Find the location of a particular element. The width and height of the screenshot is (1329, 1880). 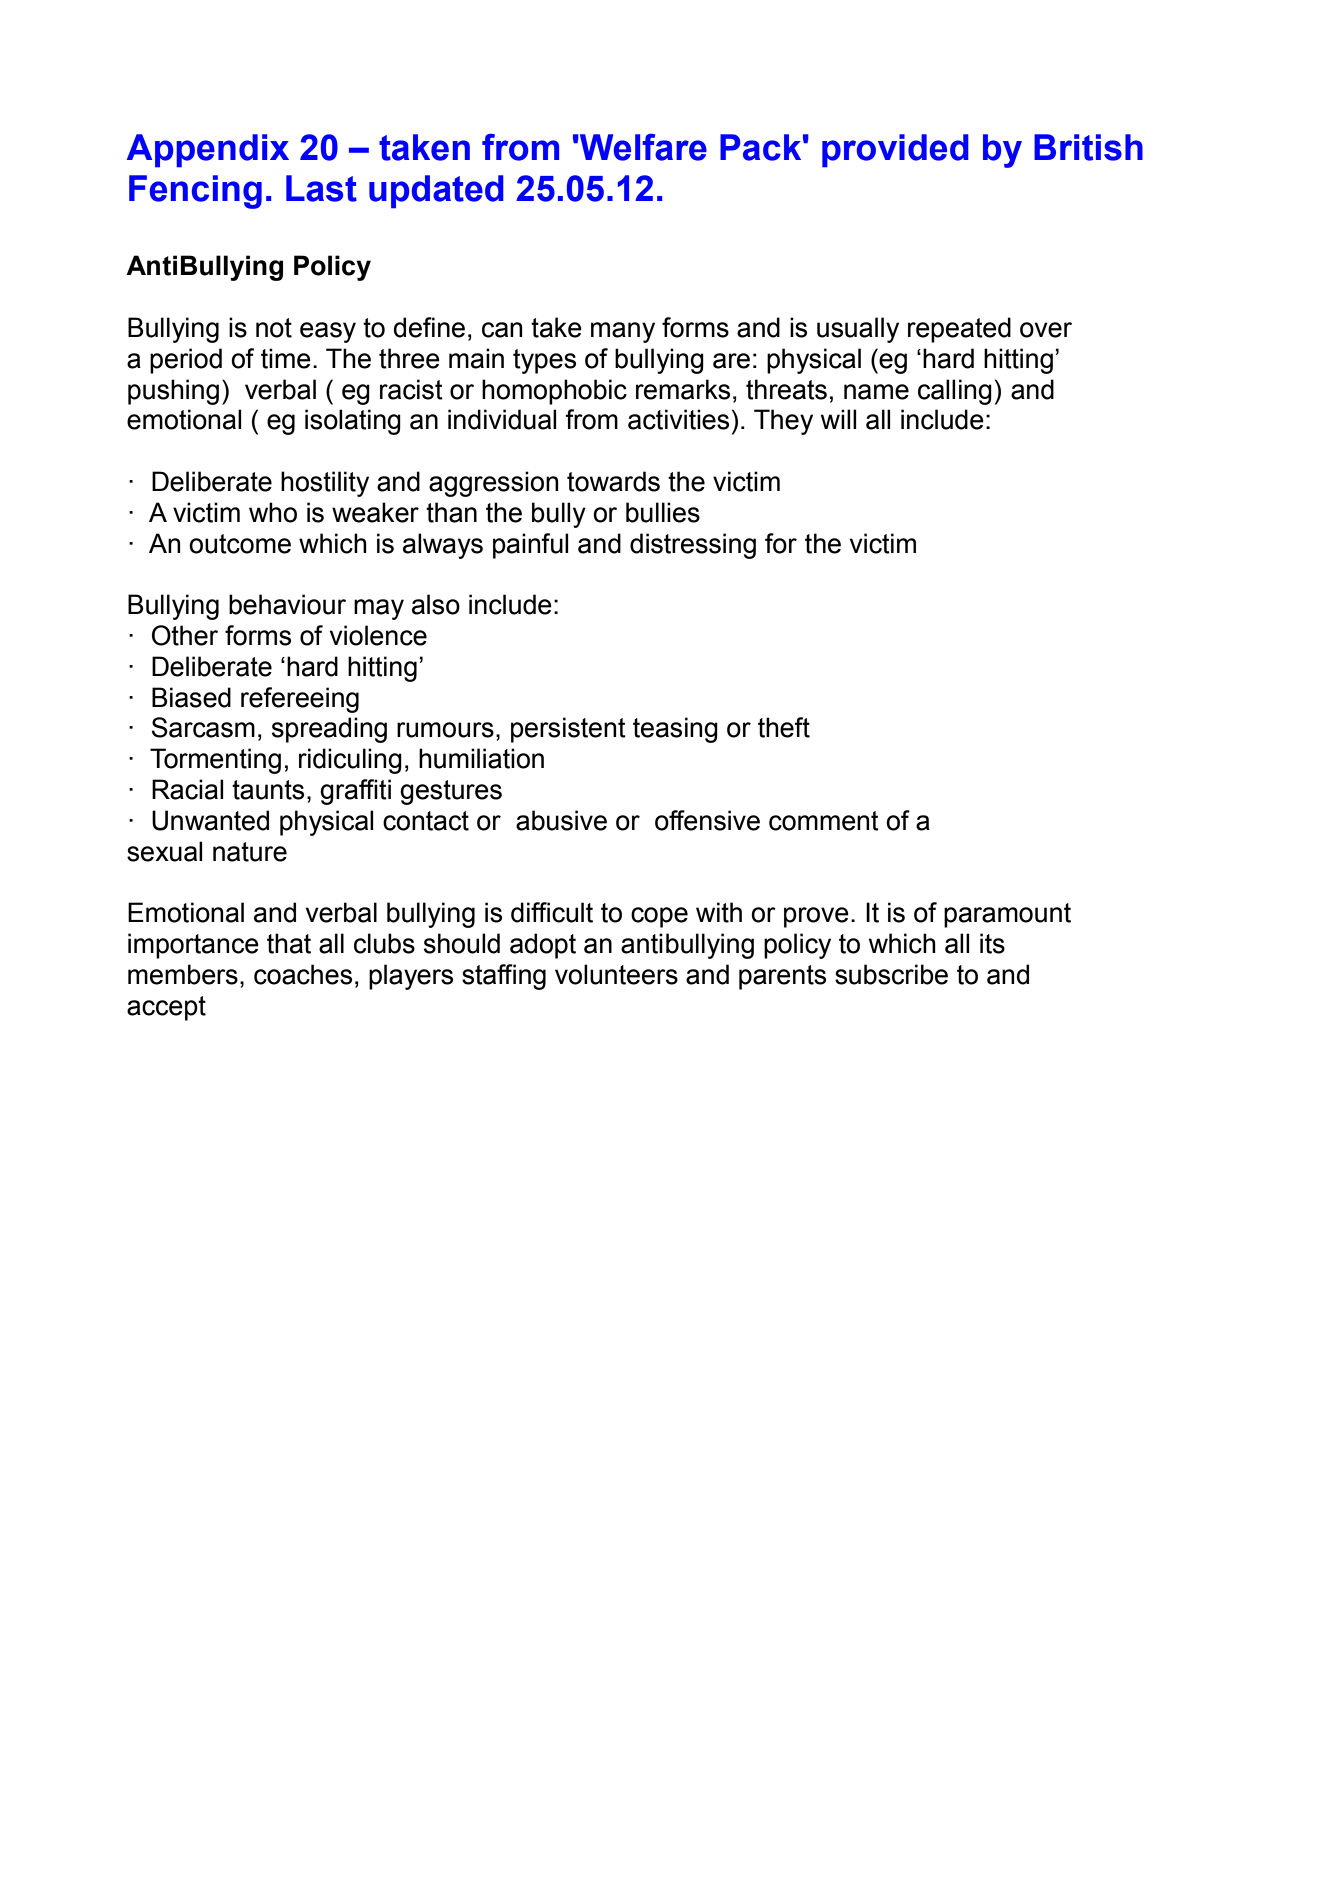

coaches is located at coordinates (303, 974).
